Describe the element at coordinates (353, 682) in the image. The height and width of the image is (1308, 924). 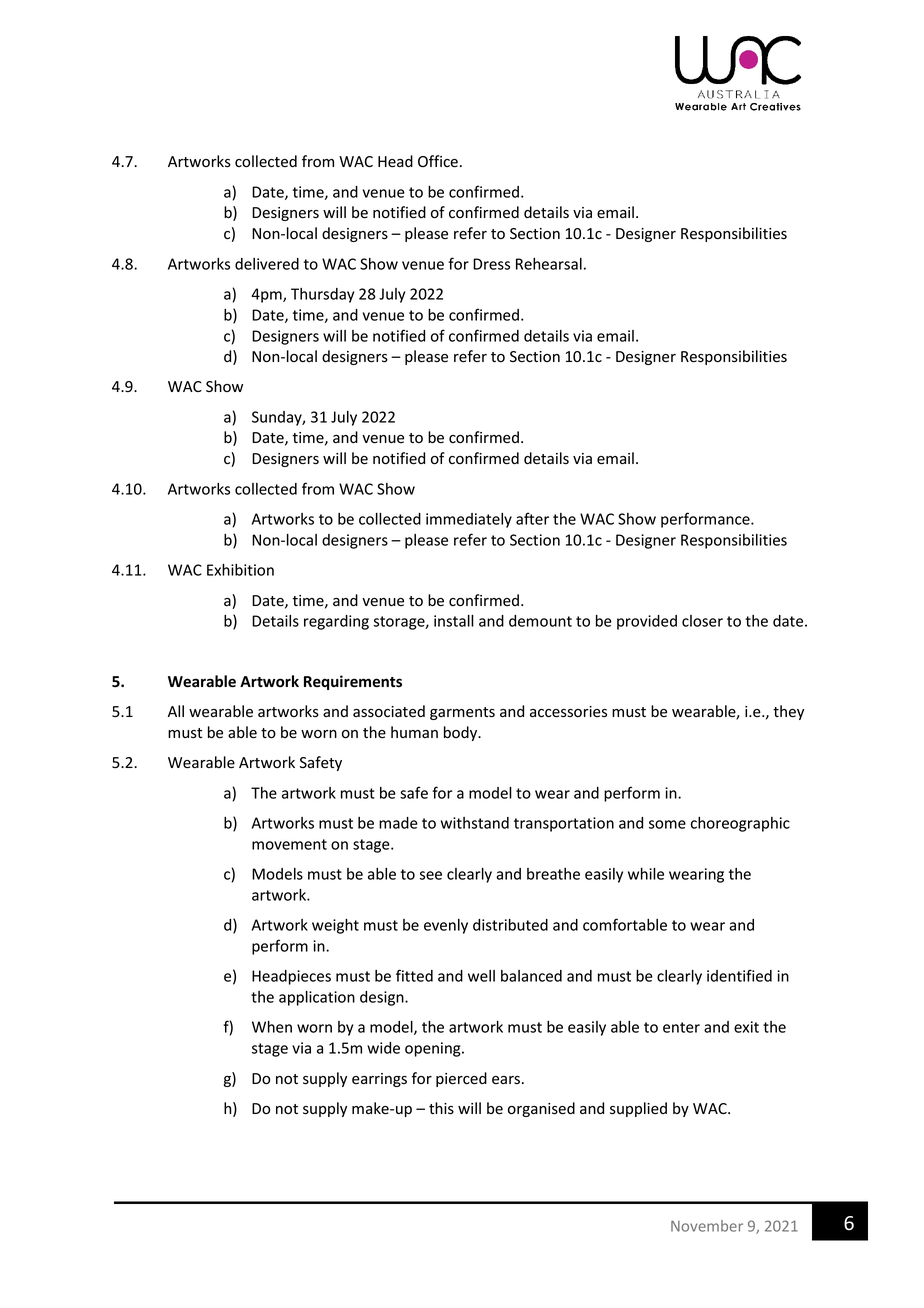
I see `Requirements` at that location.
